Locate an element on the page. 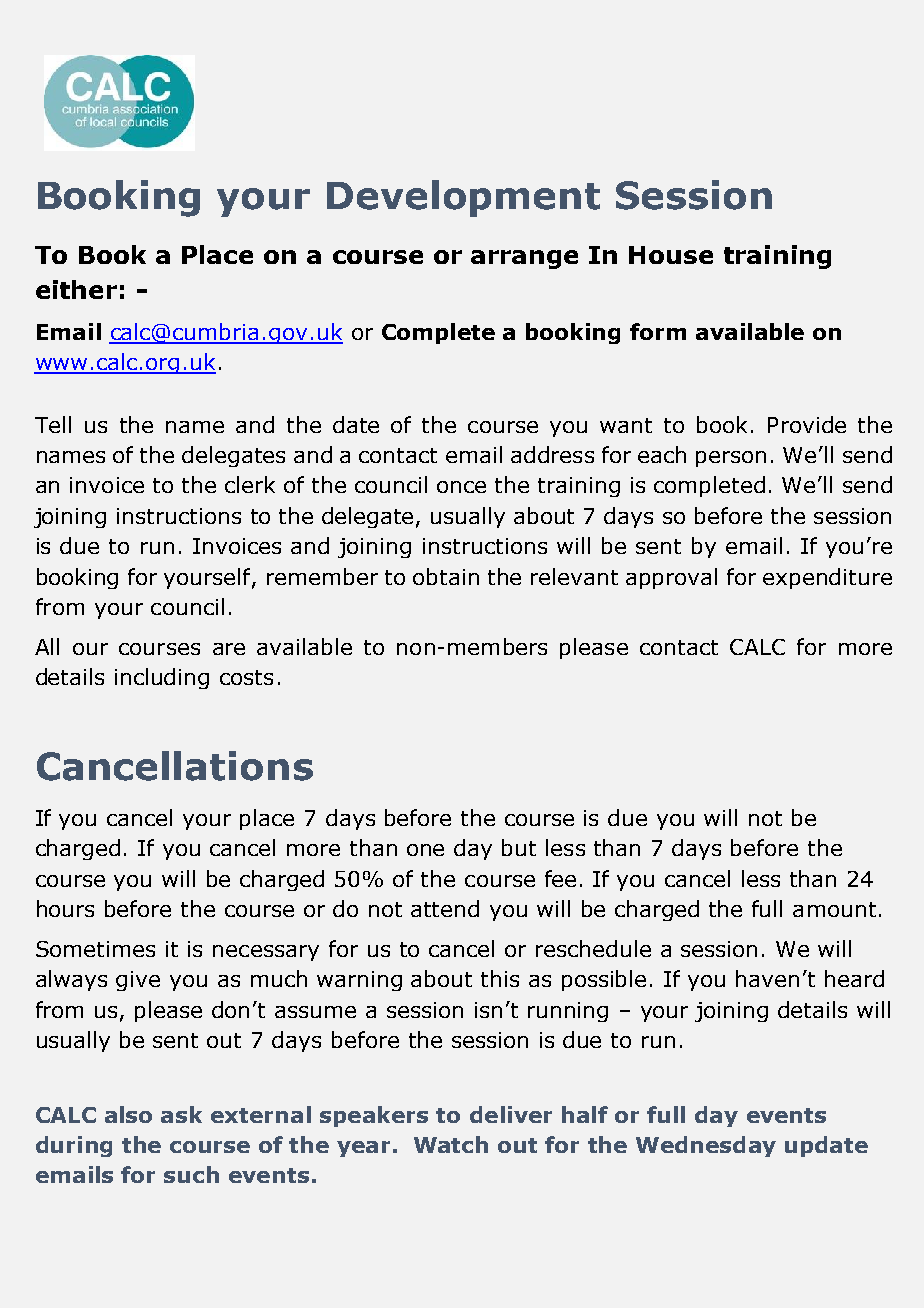  are is located at coordinates (229, 649).
